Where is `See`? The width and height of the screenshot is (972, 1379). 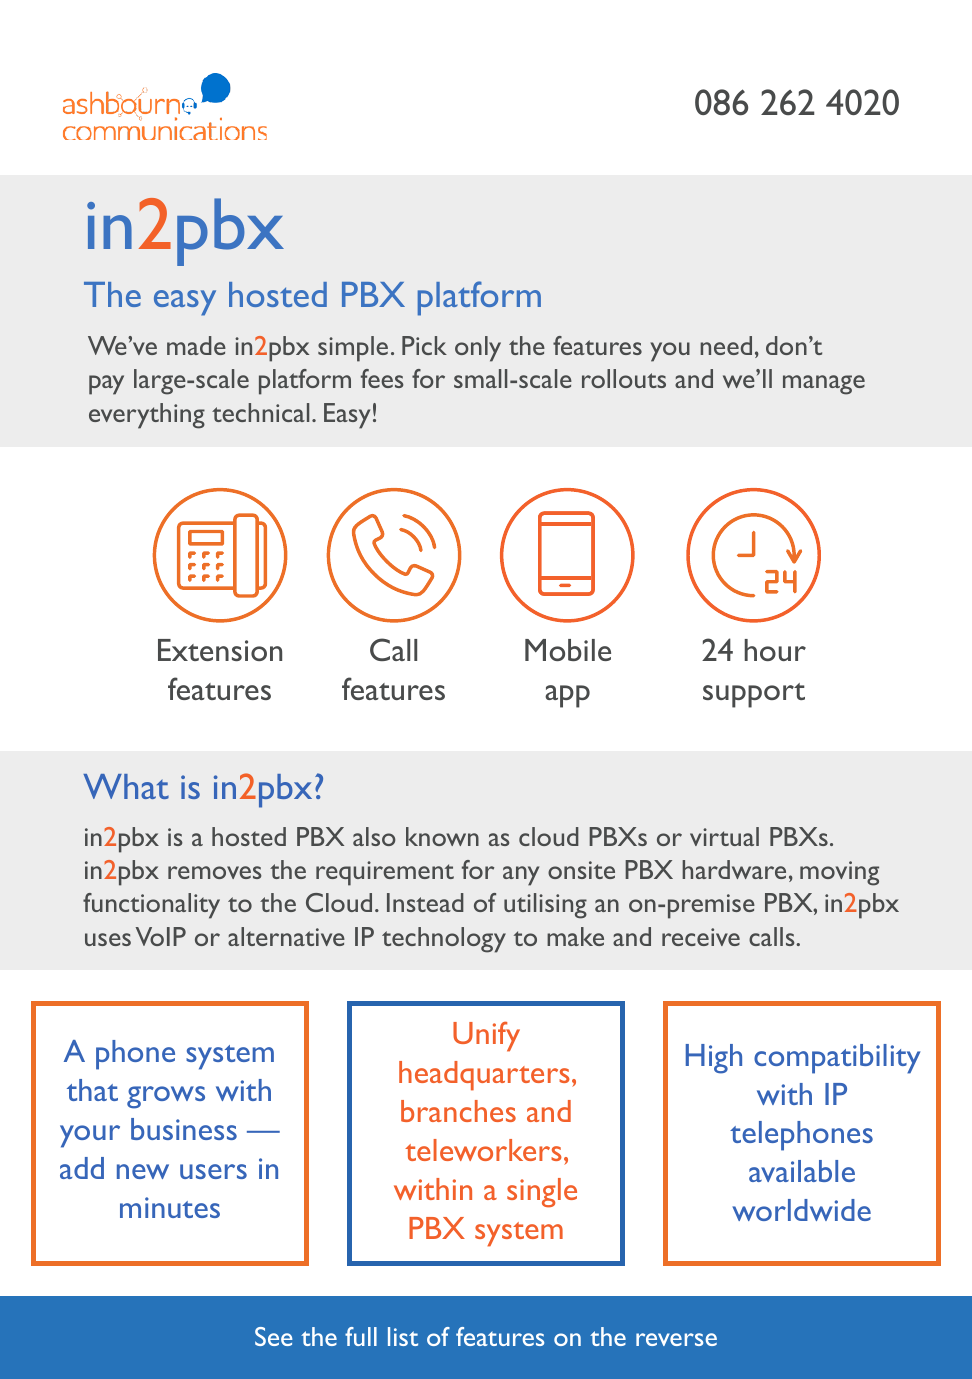
See is located at coordinates (274, 1336).
